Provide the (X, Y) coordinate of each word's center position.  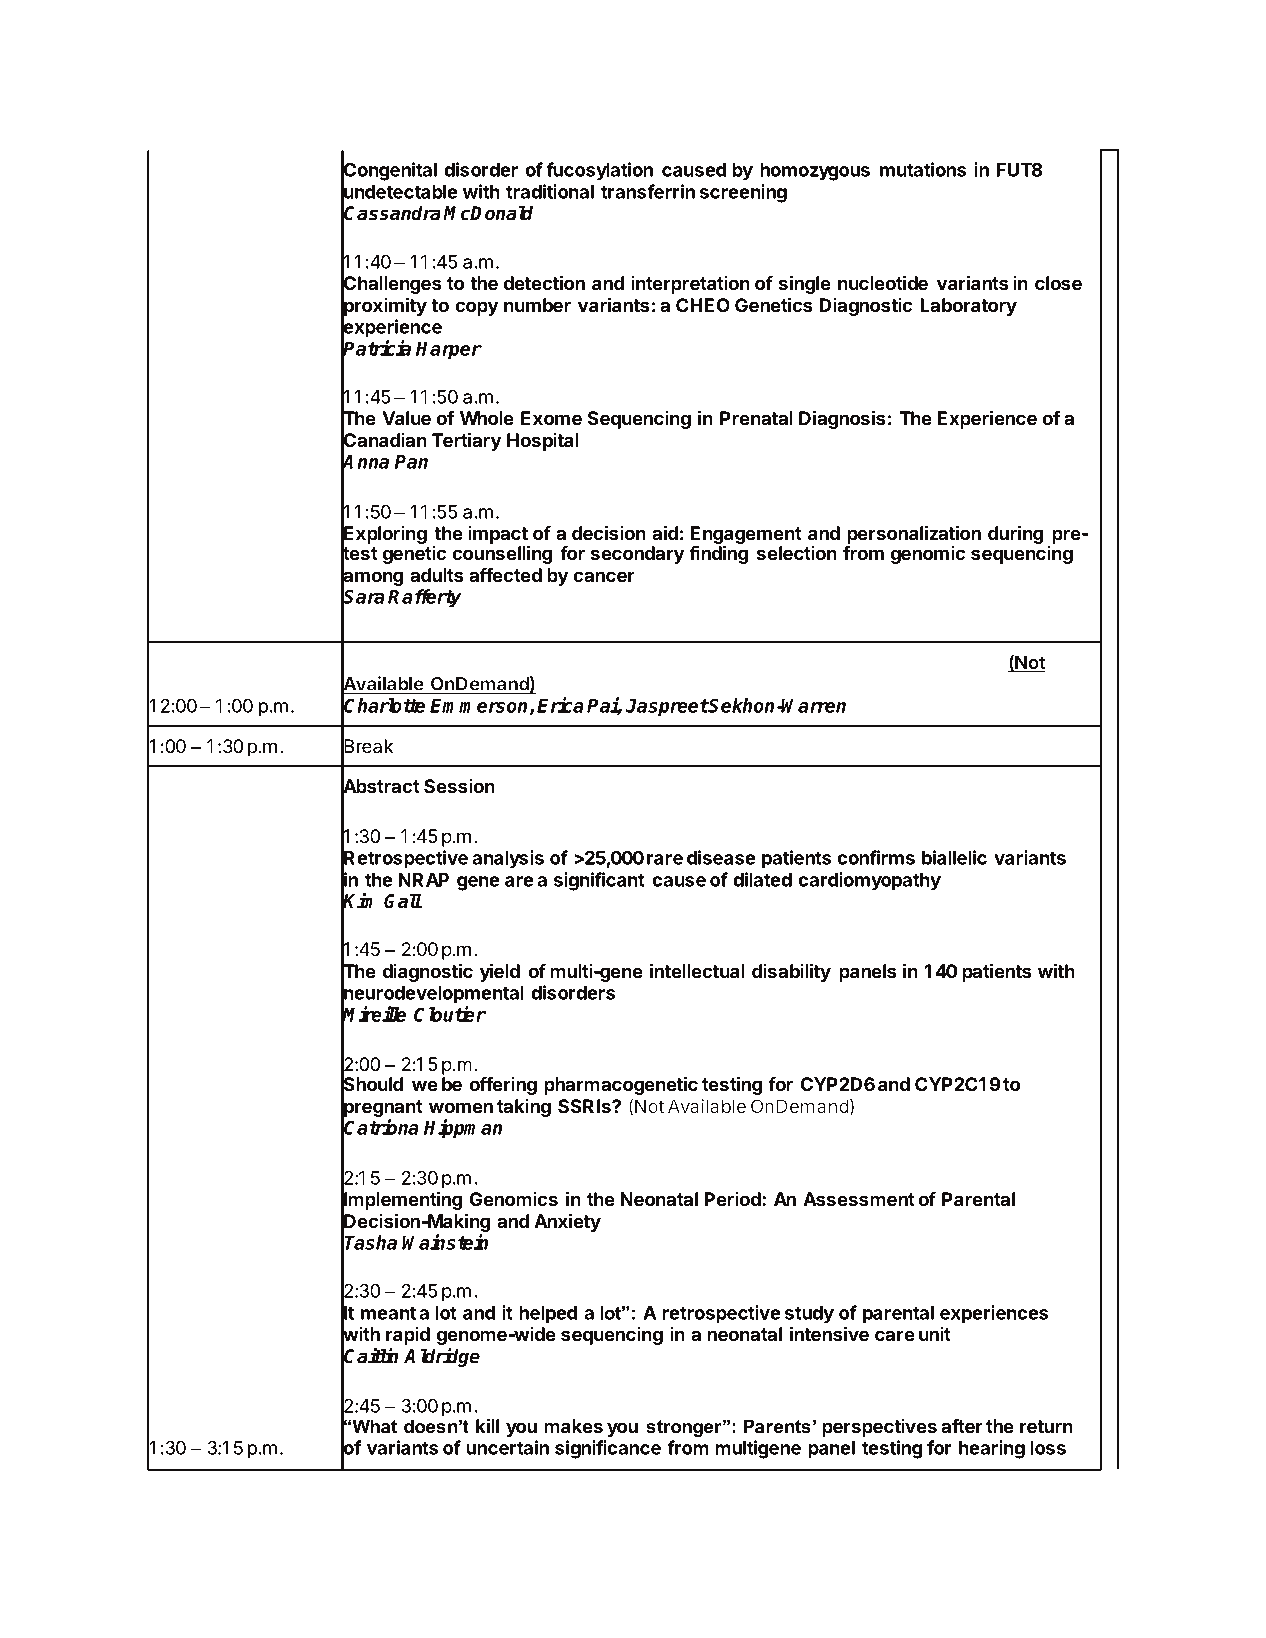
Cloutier (450, 1014)
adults (436, 575)
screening (743, 193)
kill (487, 1425)
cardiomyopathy (869, 881)
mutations (923, 169)
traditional (550, 191)
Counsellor (953, 663)
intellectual (697, 970)
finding (718, 554)
